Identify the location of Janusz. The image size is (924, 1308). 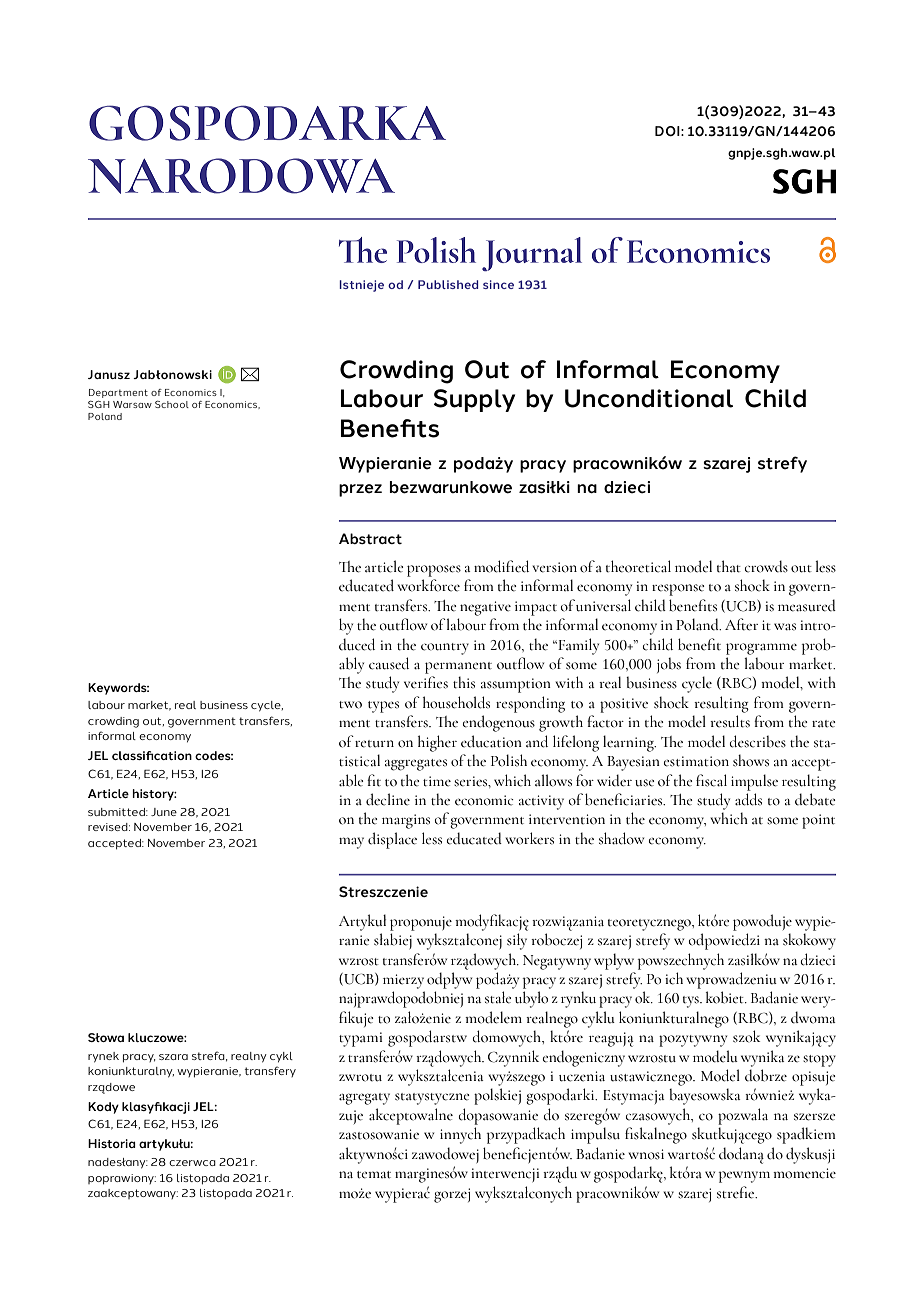
(109, 374).
